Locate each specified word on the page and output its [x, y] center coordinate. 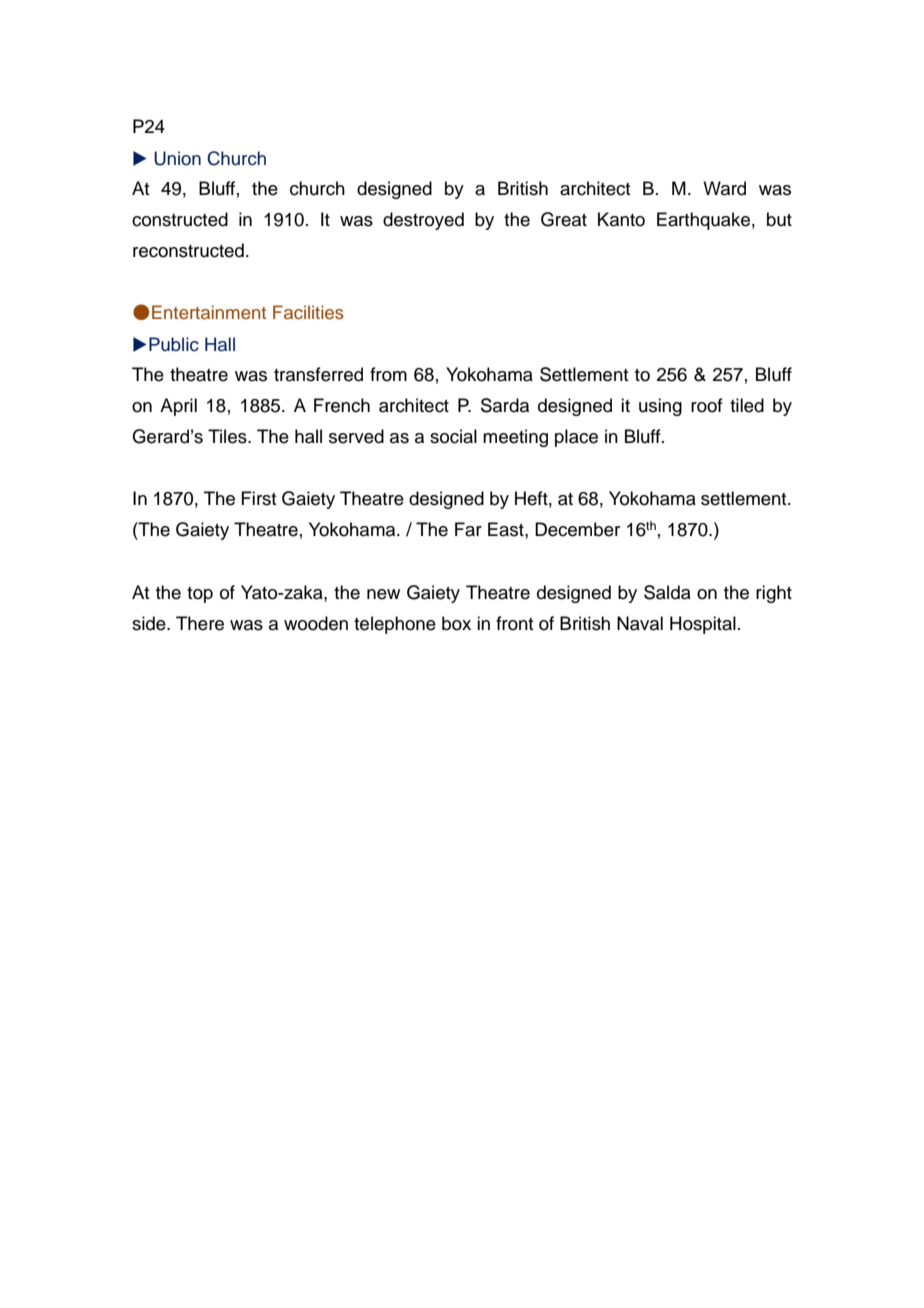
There [200, 623]
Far [468, 529]
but [779, 219]
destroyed [423, 221]
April [178, 407]
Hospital [703, 625]
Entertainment [209, 312]
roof [707, 405]
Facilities [308, 312]
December [577, 529]
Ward [724, 188]
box [456, 623]
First [258, 498]
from [388, 374]
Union [177, 158]
